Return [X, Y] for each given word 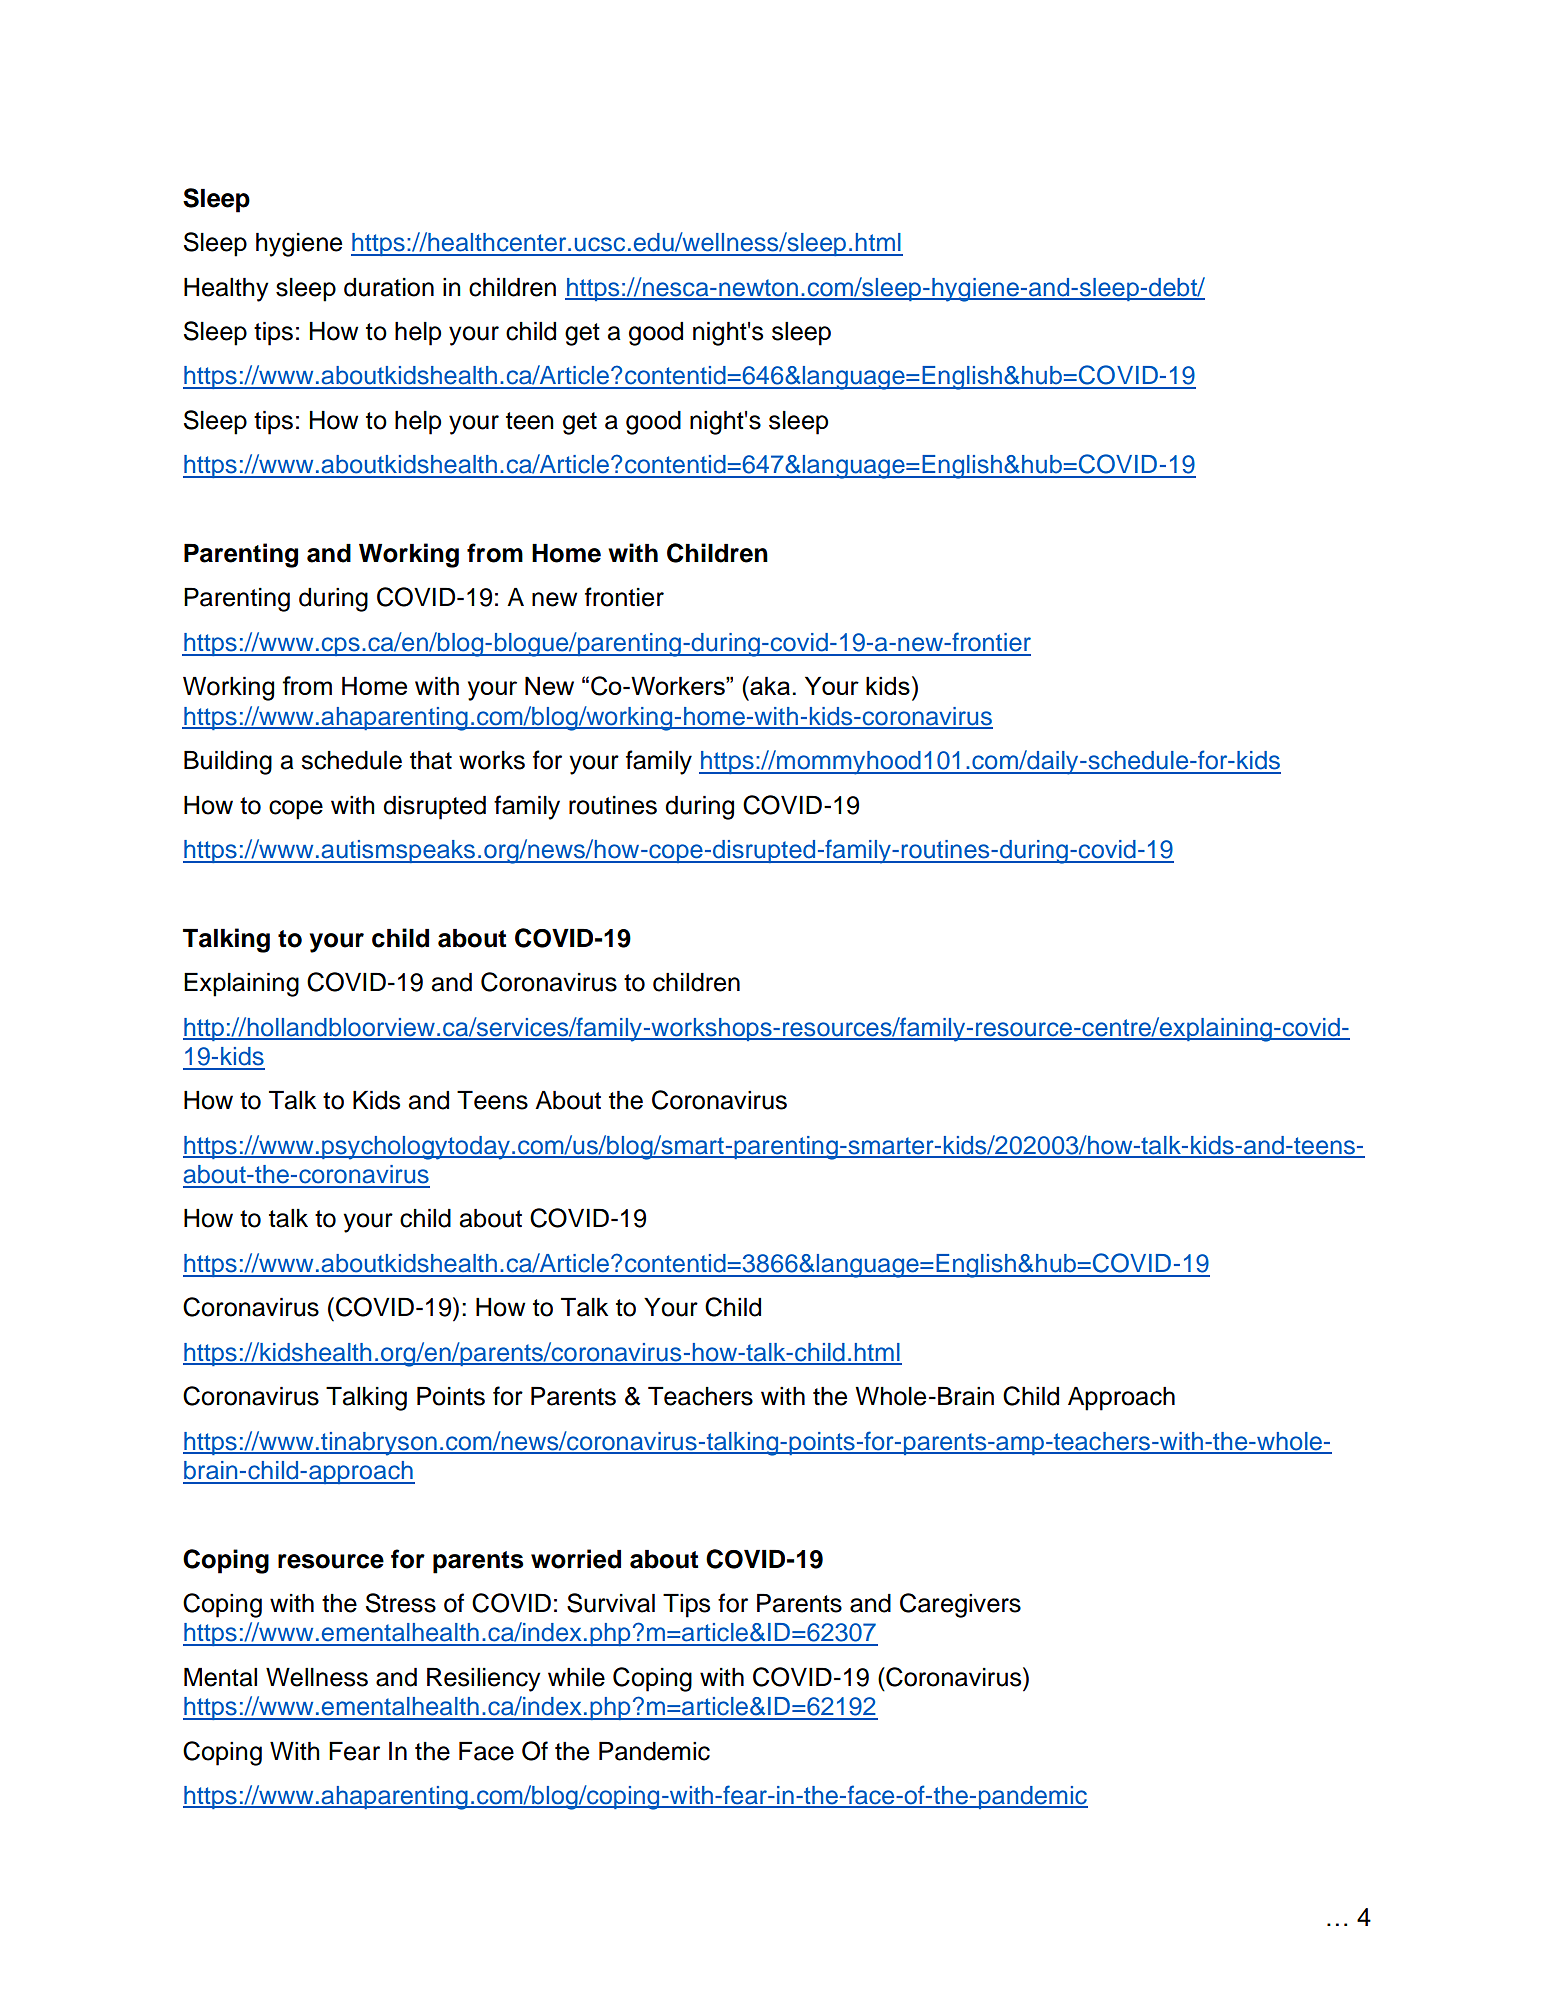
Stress [401, 1603]
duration [389, 287]
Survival [611, 1603]
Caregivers [960, 1605]
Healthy [226, 290]
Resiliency [484, 1680]
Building [228, 763]
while [576, 1677]
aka [769, 685]
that [431, 760]
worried [576, 1559]
